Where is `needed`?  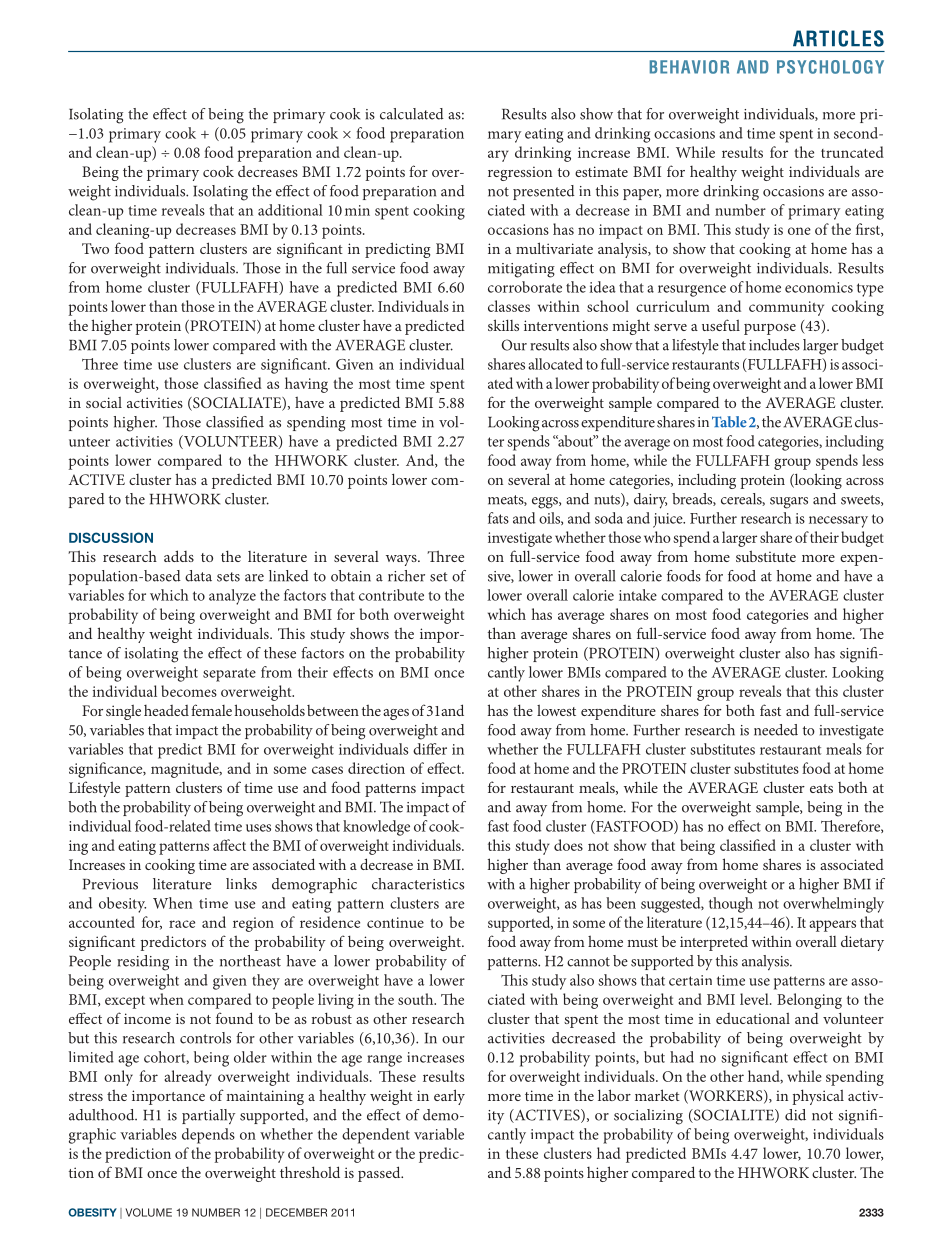 needed is located at coordinates (776, 730).
